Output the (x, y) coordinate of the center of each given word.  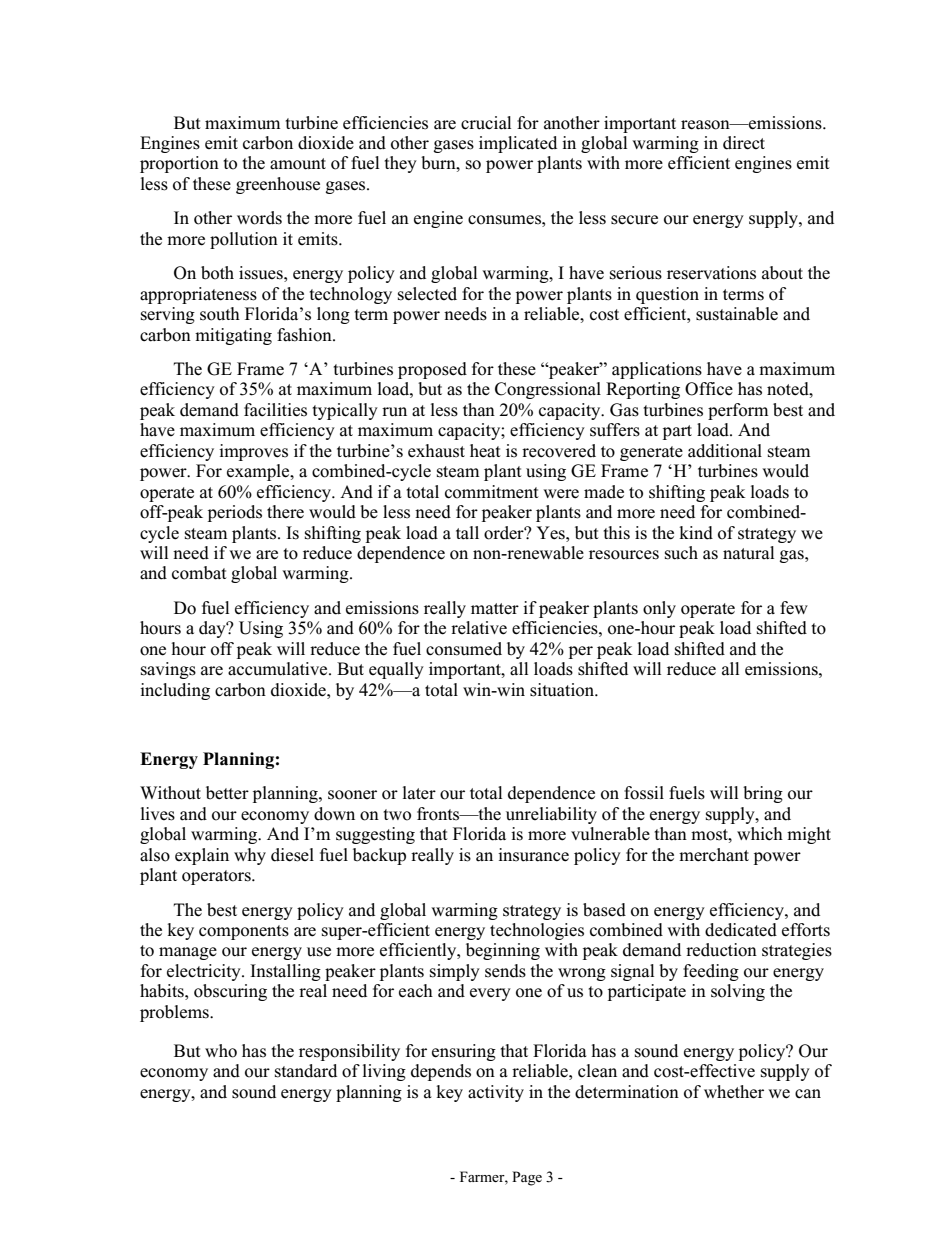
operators (217, 877)
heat (485, 451)
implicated (518, 144)
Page (527, 1178)
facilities (275, 410)
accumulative (279, 669)
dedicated (741, 930)
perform (738, 411)
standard (306, 1071)
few (794, 608)
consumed (464, 649)
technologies (537, 931)
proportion (179, 164)
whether (734, 1092)
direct (744, 143)
